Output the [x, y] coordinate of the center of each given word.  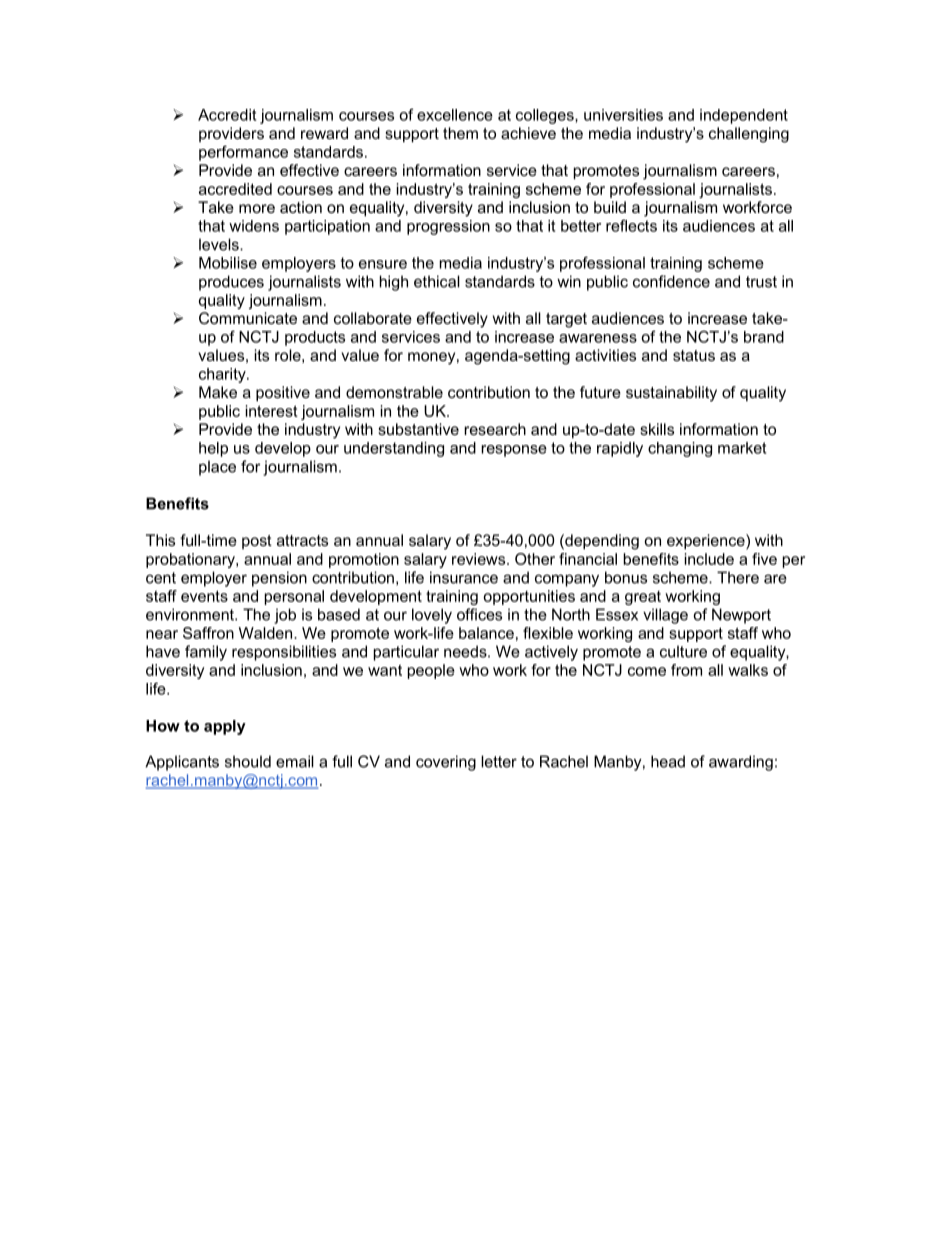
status [694, 355]
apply [225, 727]
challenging [749, 135]
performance [243, 153]
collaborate [373, 318]
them [460, 133]
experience [707, 542]
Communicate [248, 318]
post [257, 542]
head [668, 761]
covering [446, 763]
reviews [480, 559]
